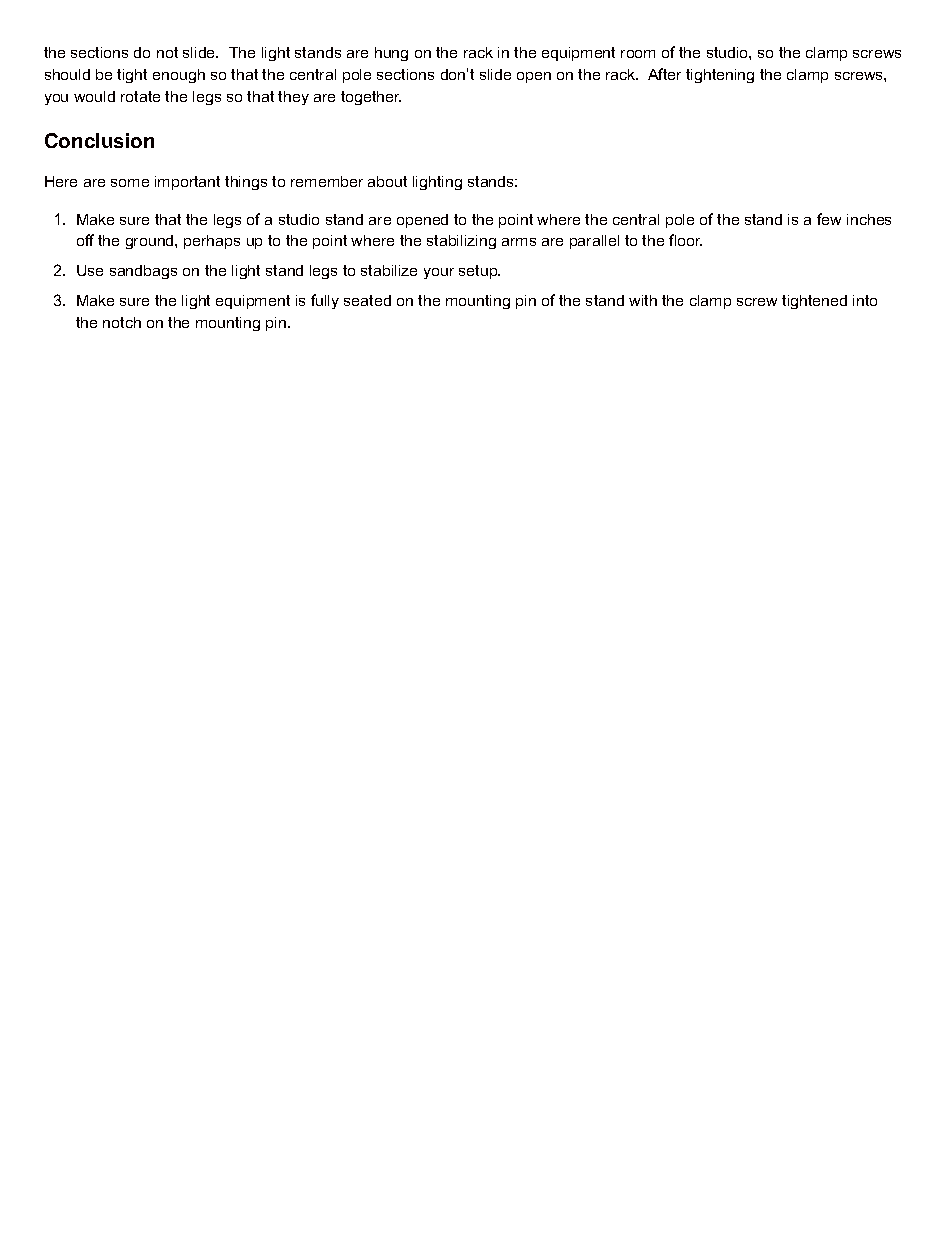 The width and height of the document is (952, 1233). Describe the element at coordinates (391, 54) in the document. I see `hung` at that location.
